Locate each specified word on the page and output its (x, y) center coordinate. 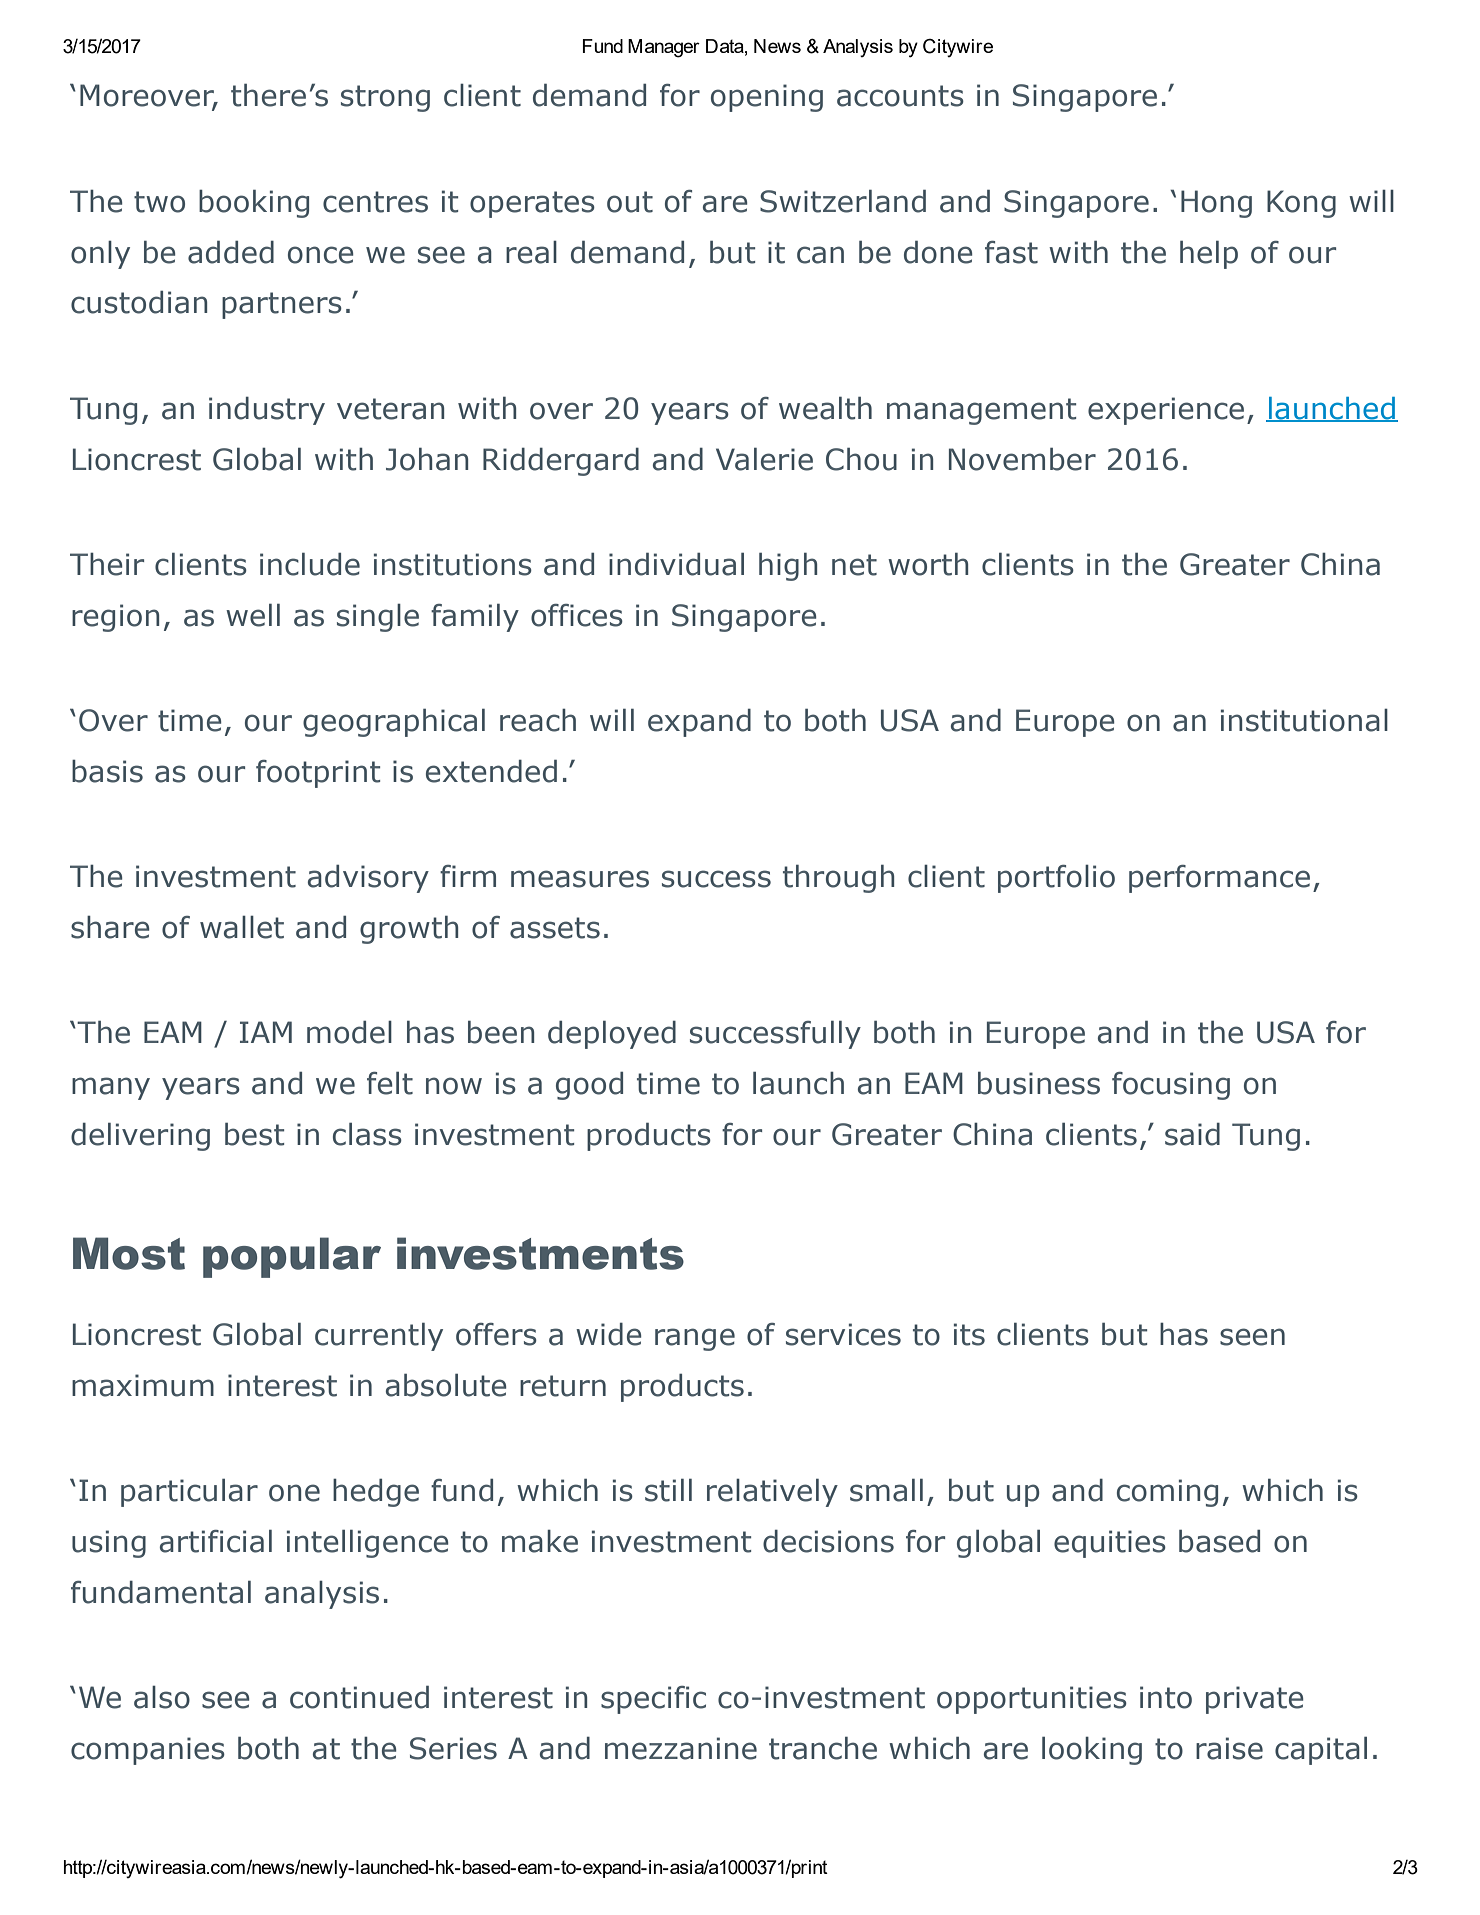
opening (767, 98)
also (162, 1697)
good (589, 1086)
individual (676, 564)
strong (385, 98)
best (254, 1134)
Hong (1216, 204)
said (1192, 1134)
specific (653, 1700)
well (253, 615)
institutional (1304, 720)
